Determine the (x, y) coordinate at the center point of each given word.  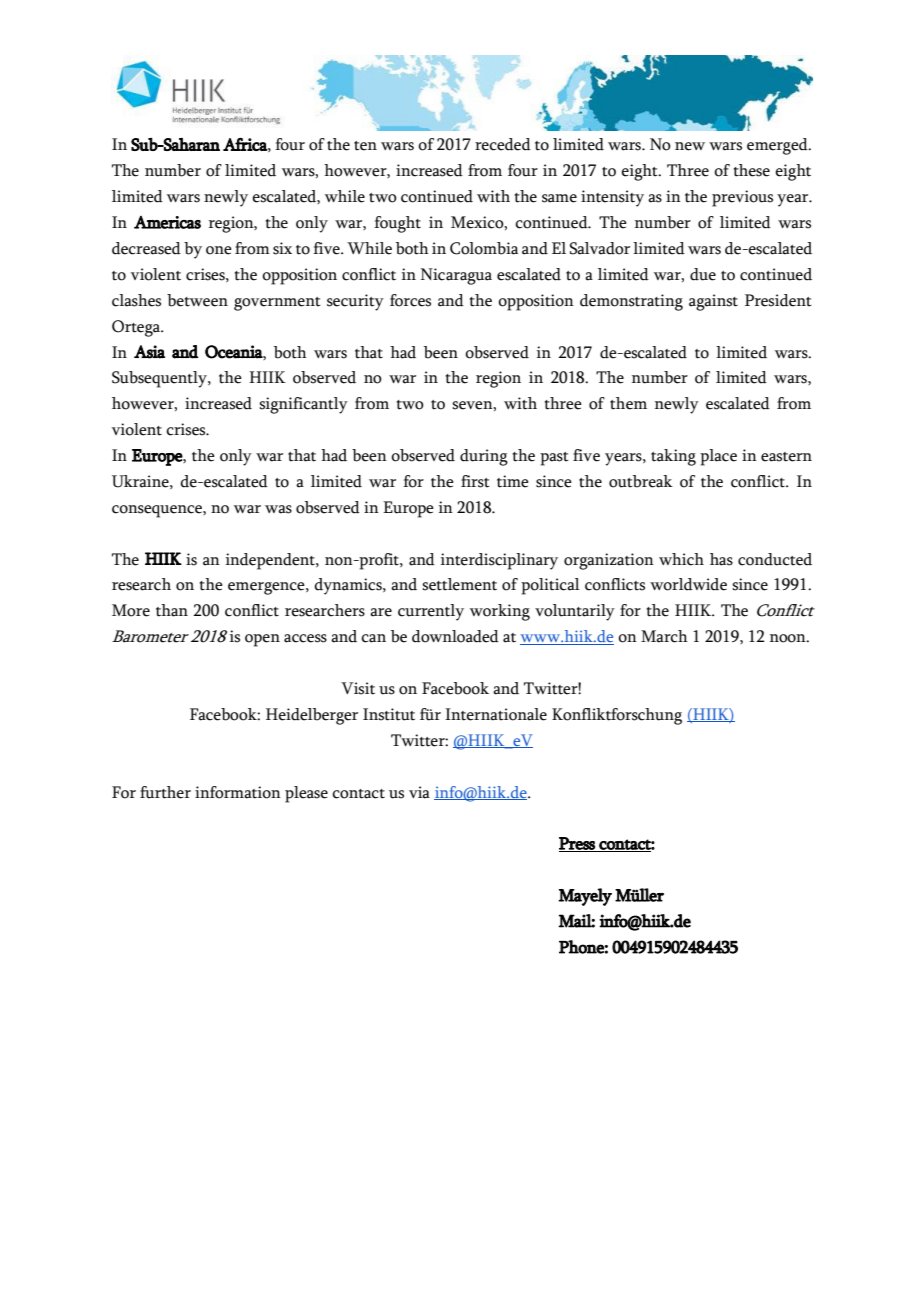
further (165, 792)
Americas (167, 222)
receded (503, 144)
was (278, 509)
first (475, 481)
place (718, 457)
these (752, 170)
